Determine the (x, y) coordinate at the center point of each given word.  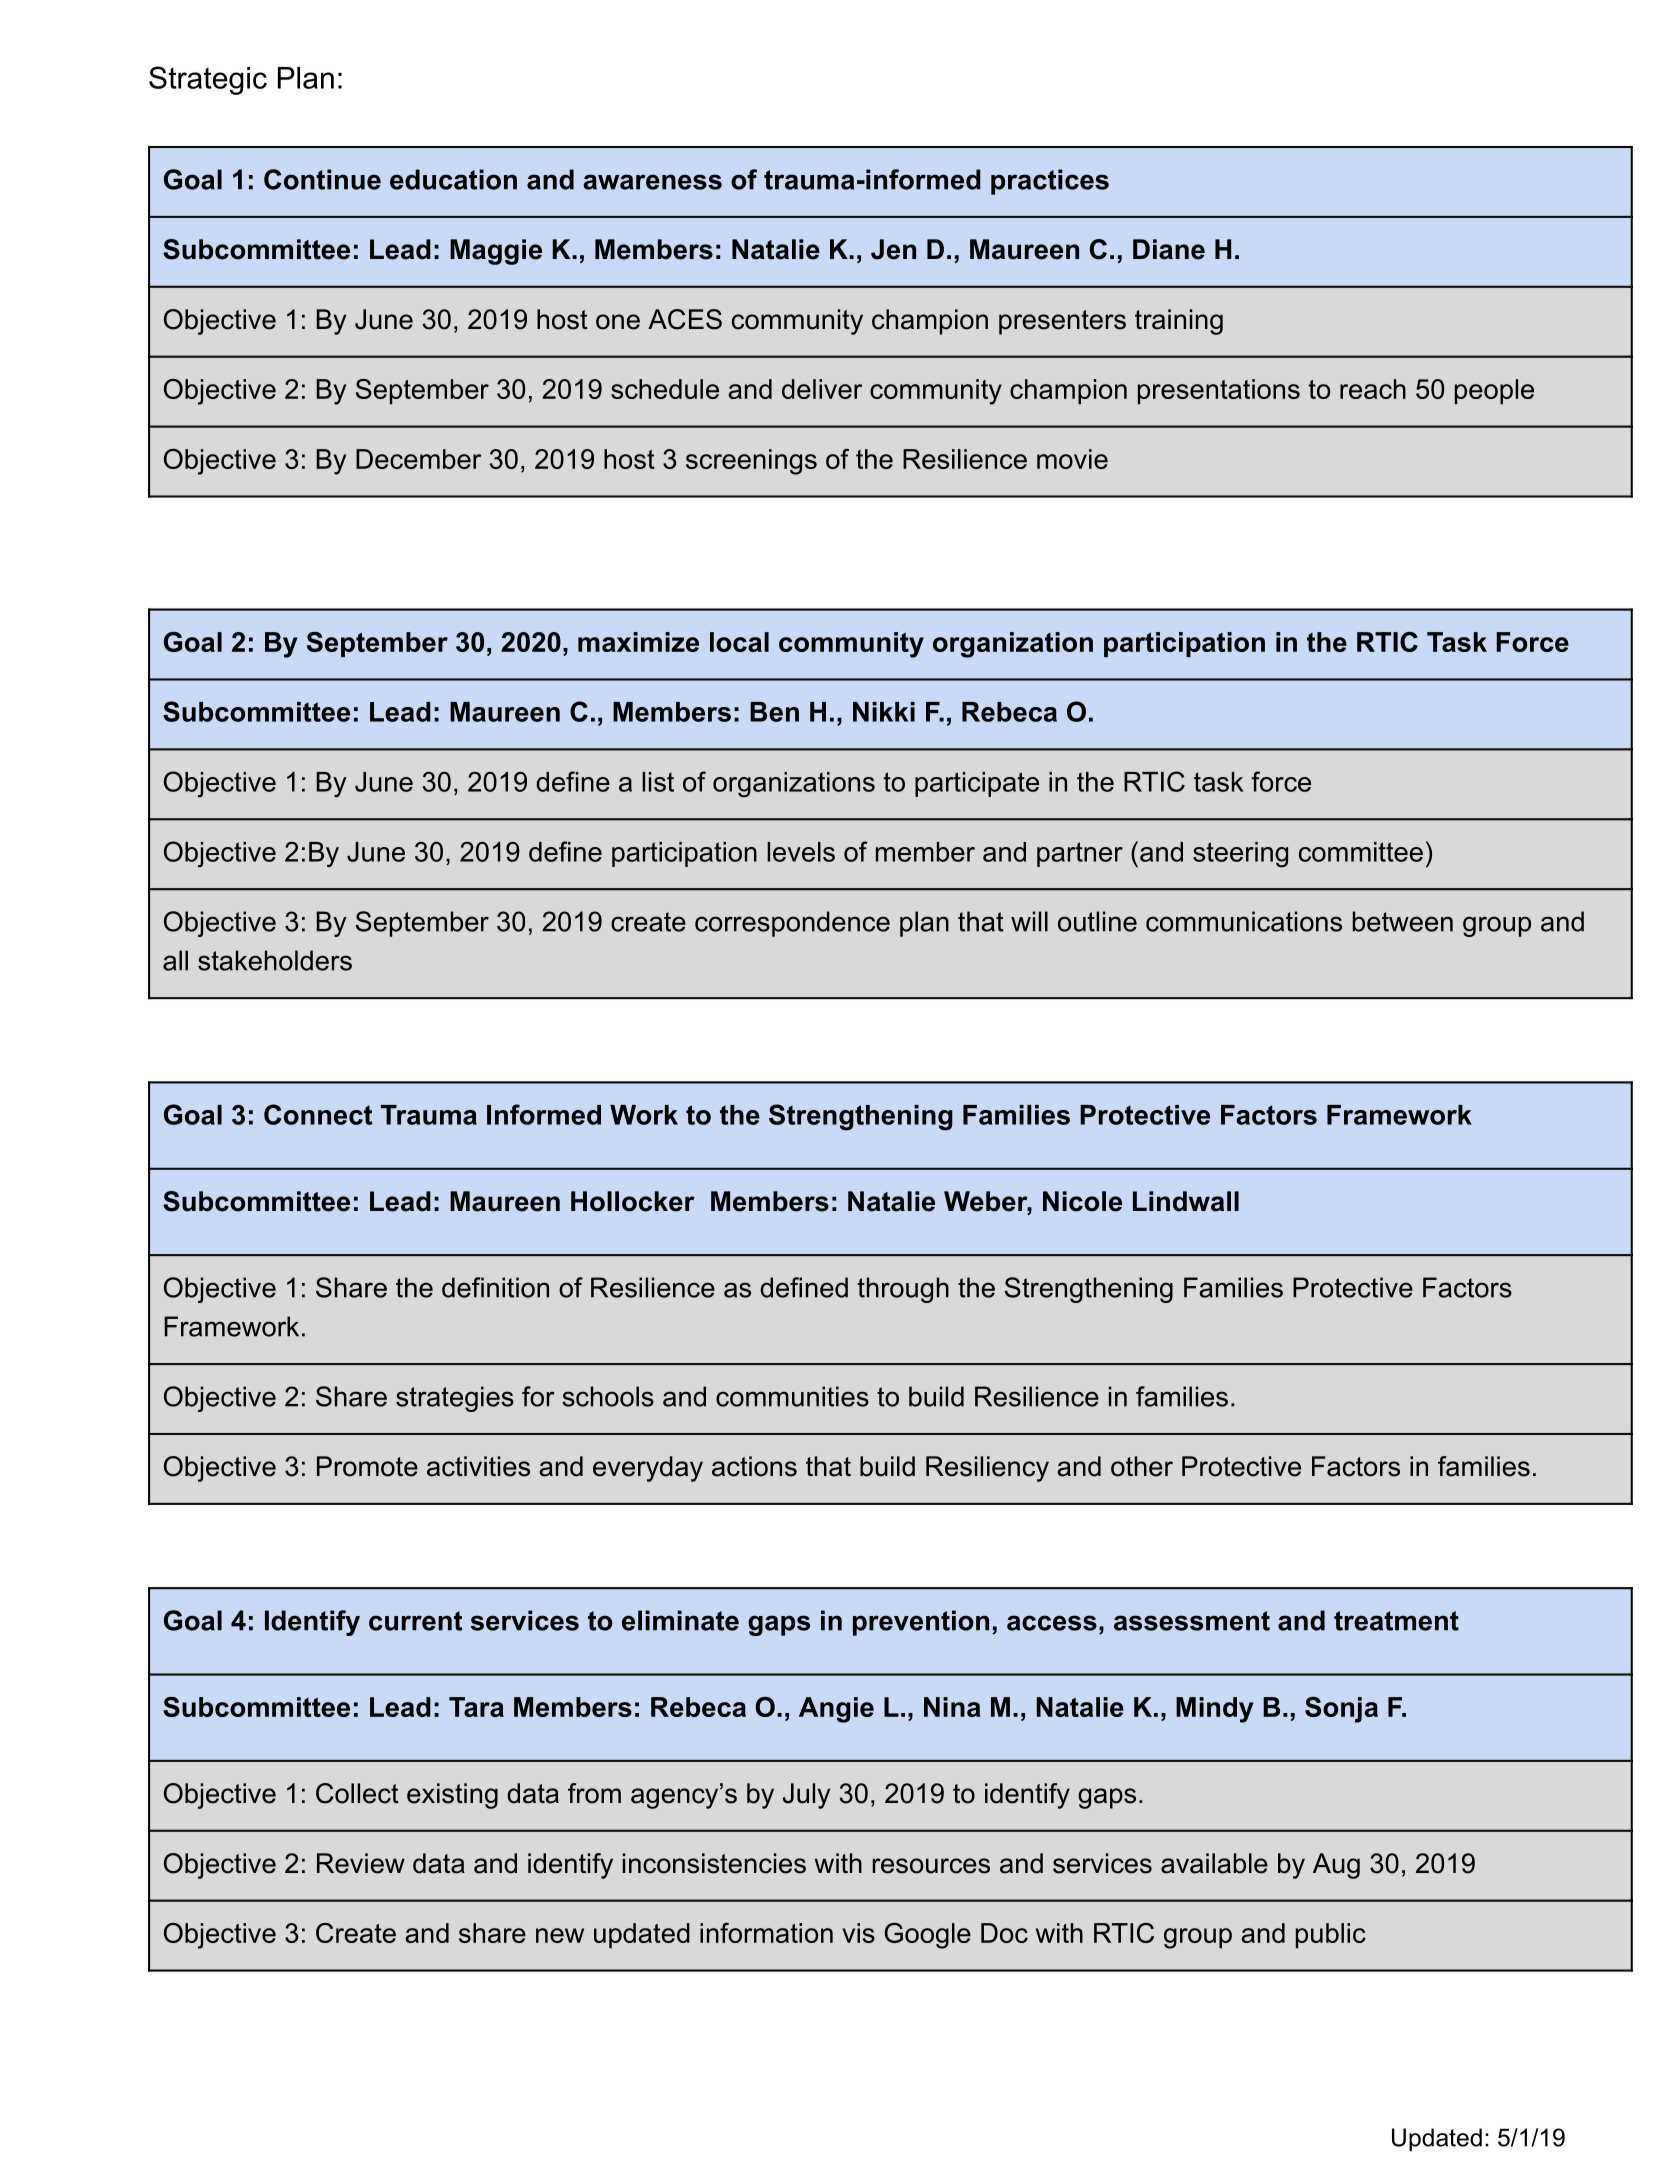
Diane (1169, 249)
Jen (893, 249)
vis (858, 1933)
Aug (1336, 1866)
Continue (322, 179)
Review (361, 1863)
